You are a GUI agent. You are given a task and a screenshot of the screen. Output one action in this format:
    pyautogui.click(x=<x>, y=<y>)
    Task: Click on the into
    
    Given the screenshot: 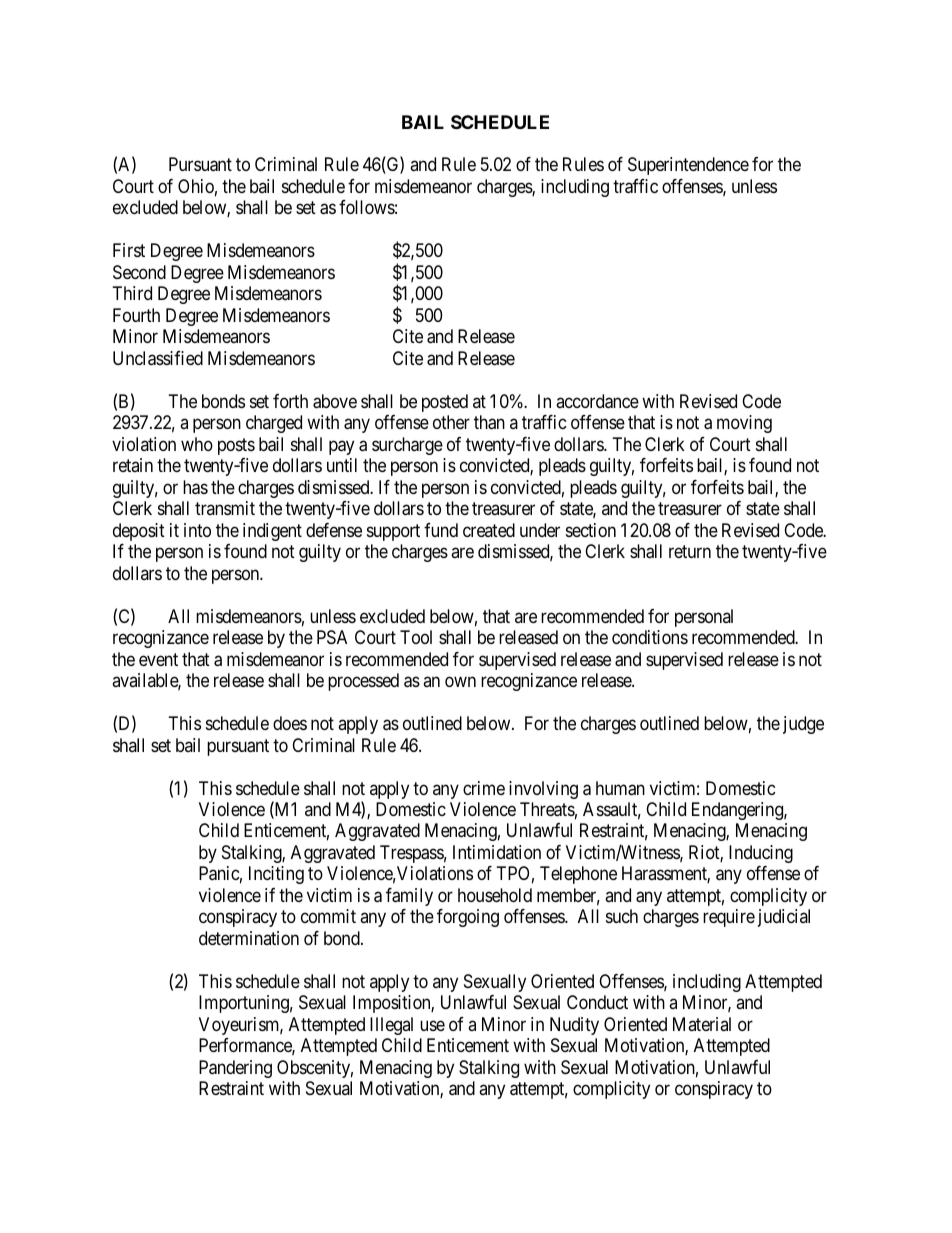 What is the action you would take?
    pyautogui.click(x=197, y=530)
